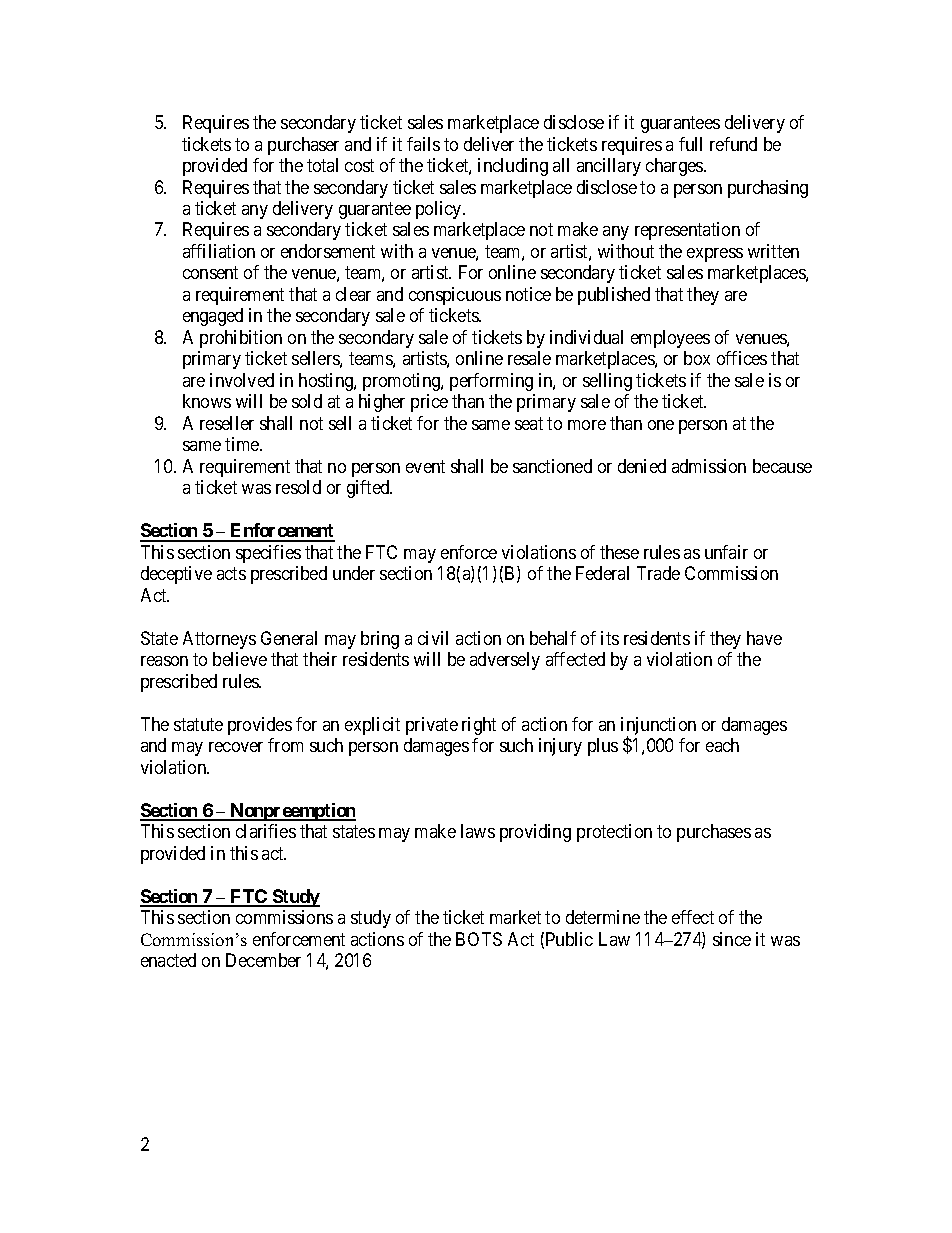 The image size is (952, 1233). Describe the element at coordinates (674, 167) in the screenshot. I see `charges` at that location.
